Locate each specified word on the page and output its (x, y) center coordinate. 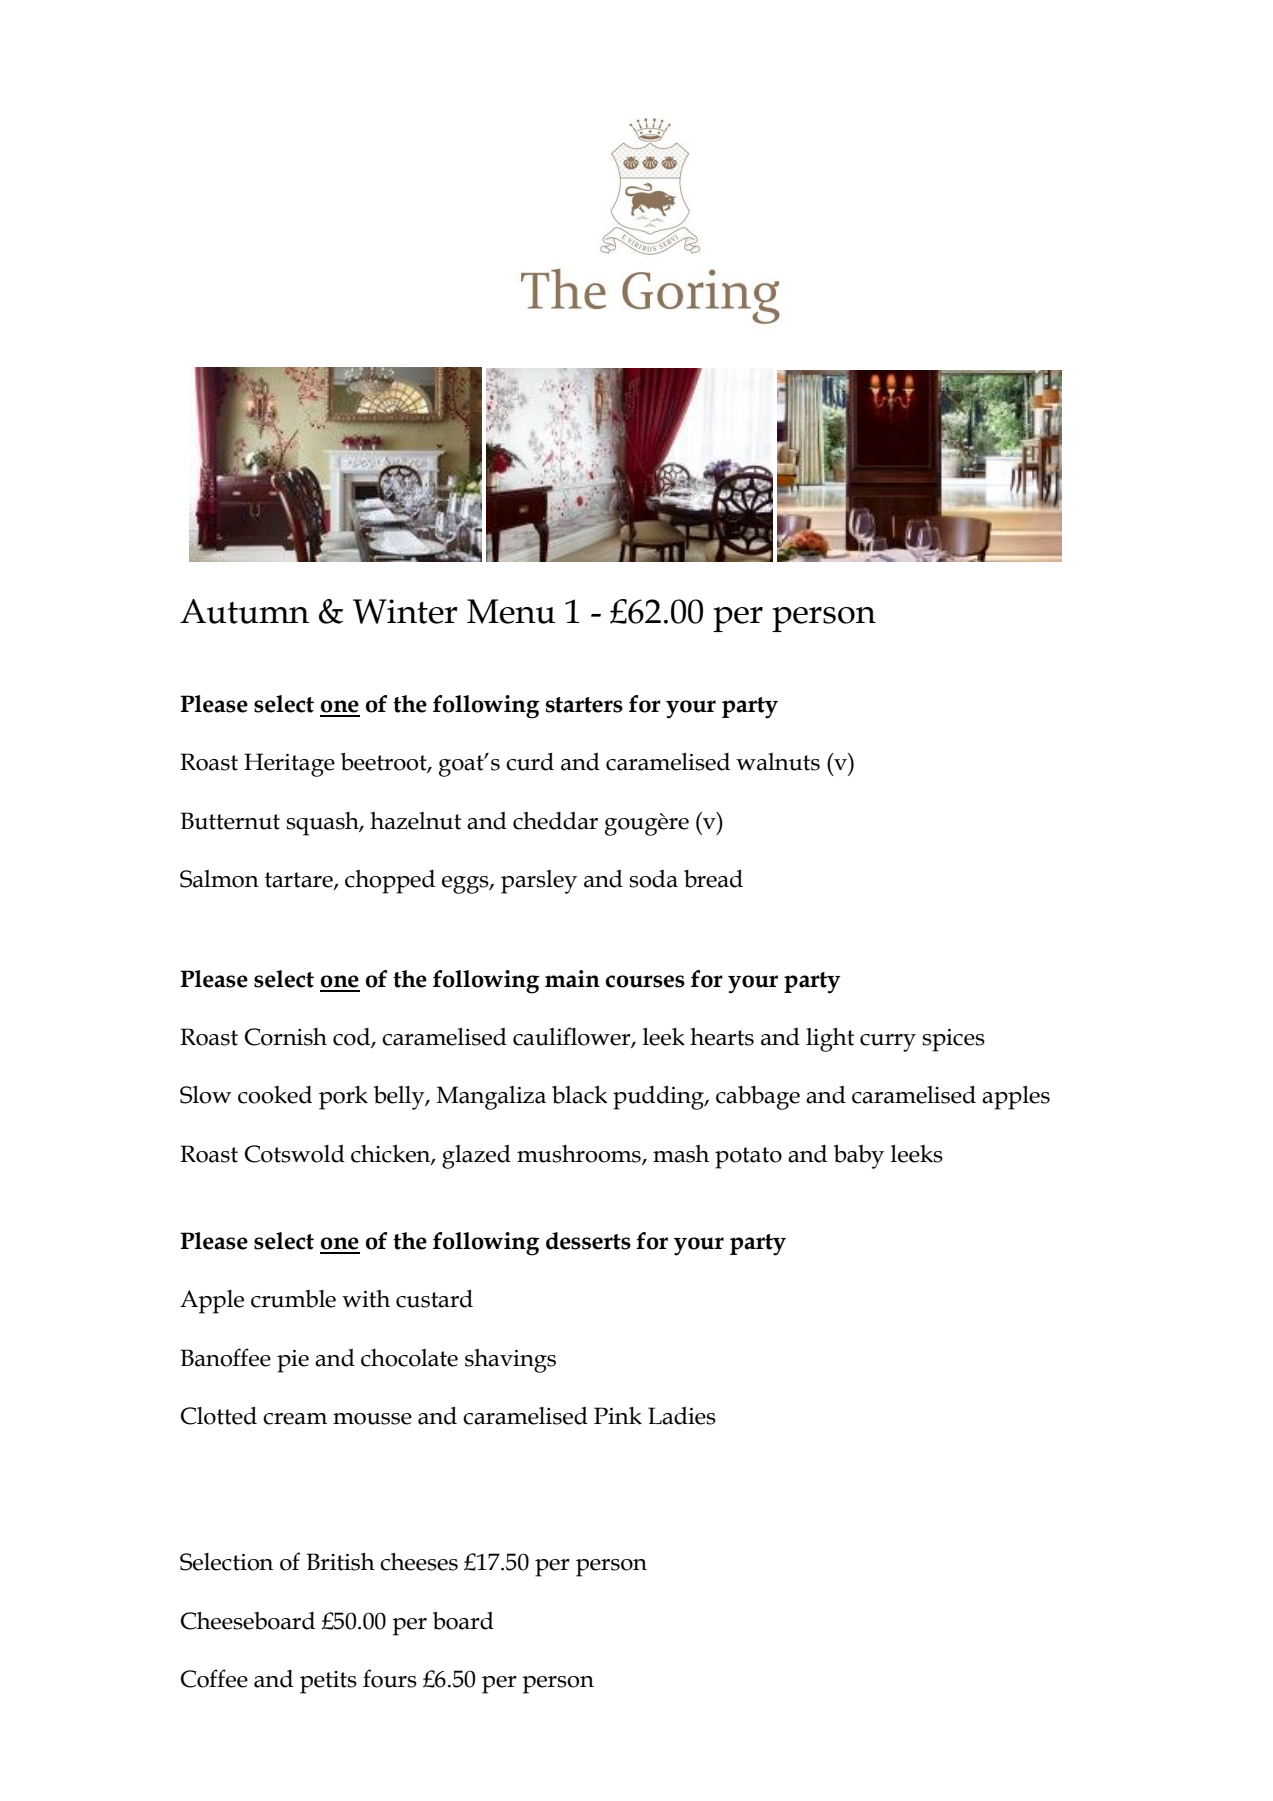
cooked (275, 1095)
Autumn (244, 611)
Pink (618, 1416)
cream (295, 1419)
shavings (510, 1361)
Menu (511, 611)
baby (859, 1157)
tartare (300, 881)
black (580, 1095)
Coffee (214, 1678)
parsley (539, 882)
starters (584, 705)
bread (713, 879)
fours (390, 1678)
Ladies (682, 1416)
